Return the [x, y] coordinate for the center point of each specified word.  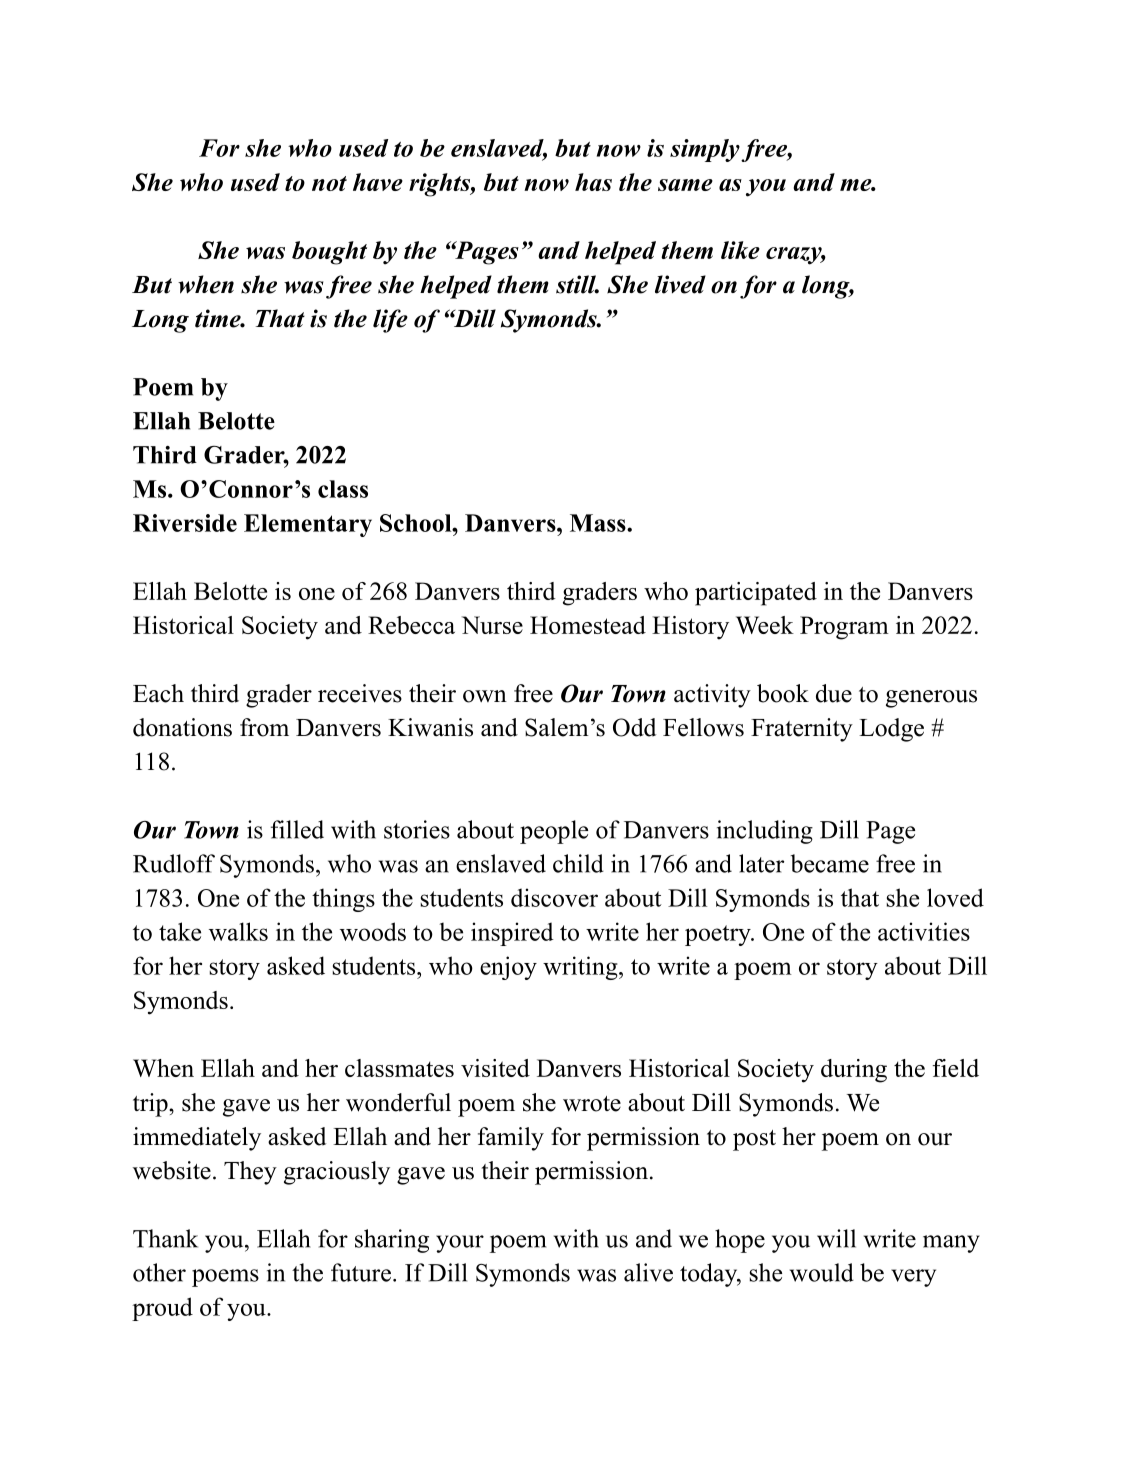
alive [648, 1272]
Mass [599, 523]
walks [238, 931]
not [329, 183]
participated [756, 594]
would [822, 1272]
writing [581, 968]
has [593, 182]
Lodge [891, 730]
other [159, 1272]
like [740, 250]
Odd [634, 727]
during [854, 1071]
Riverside [185, 523]
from [264, 727]
